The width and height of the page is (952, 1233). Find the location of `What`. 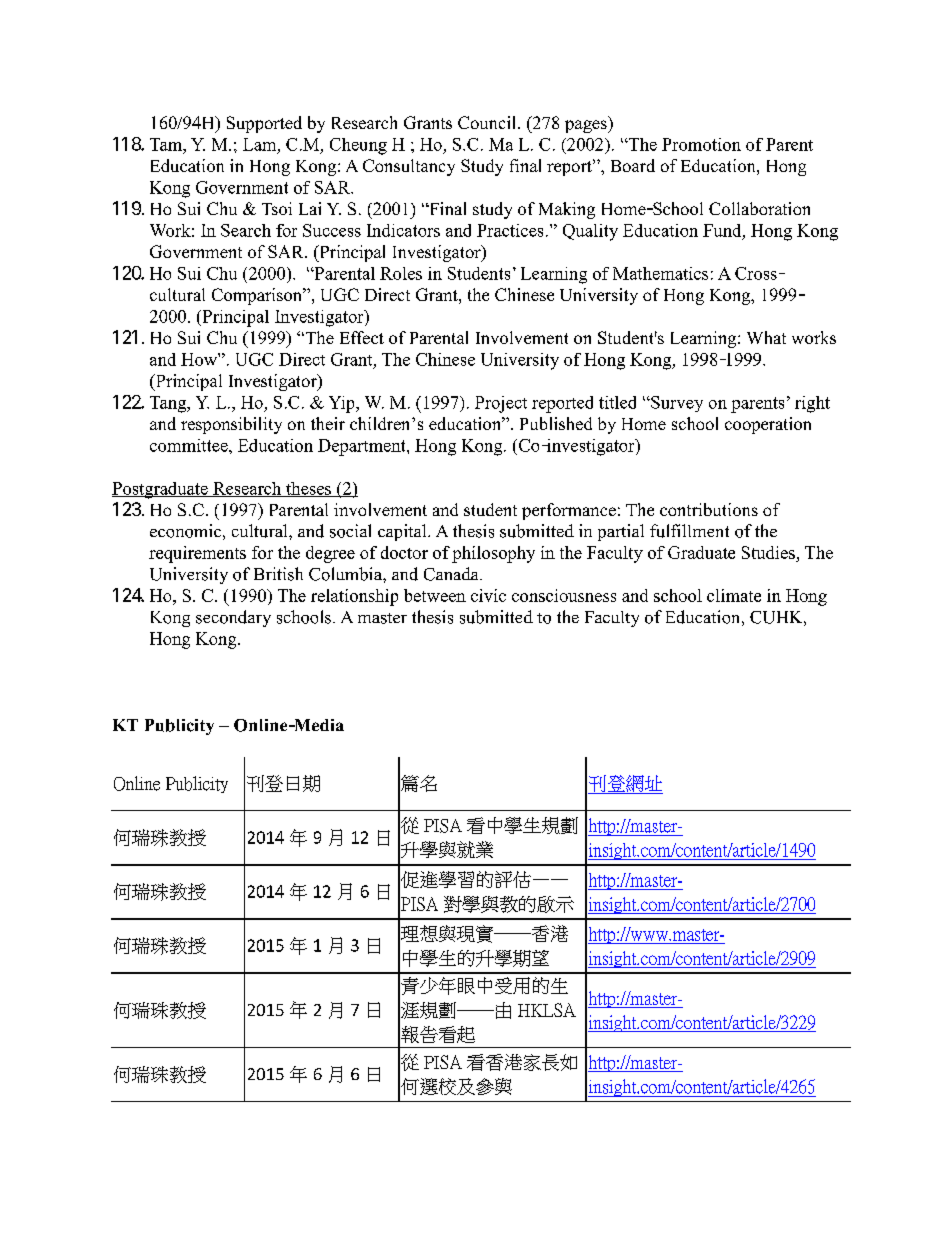

What is located at coordinates (766, 337).
